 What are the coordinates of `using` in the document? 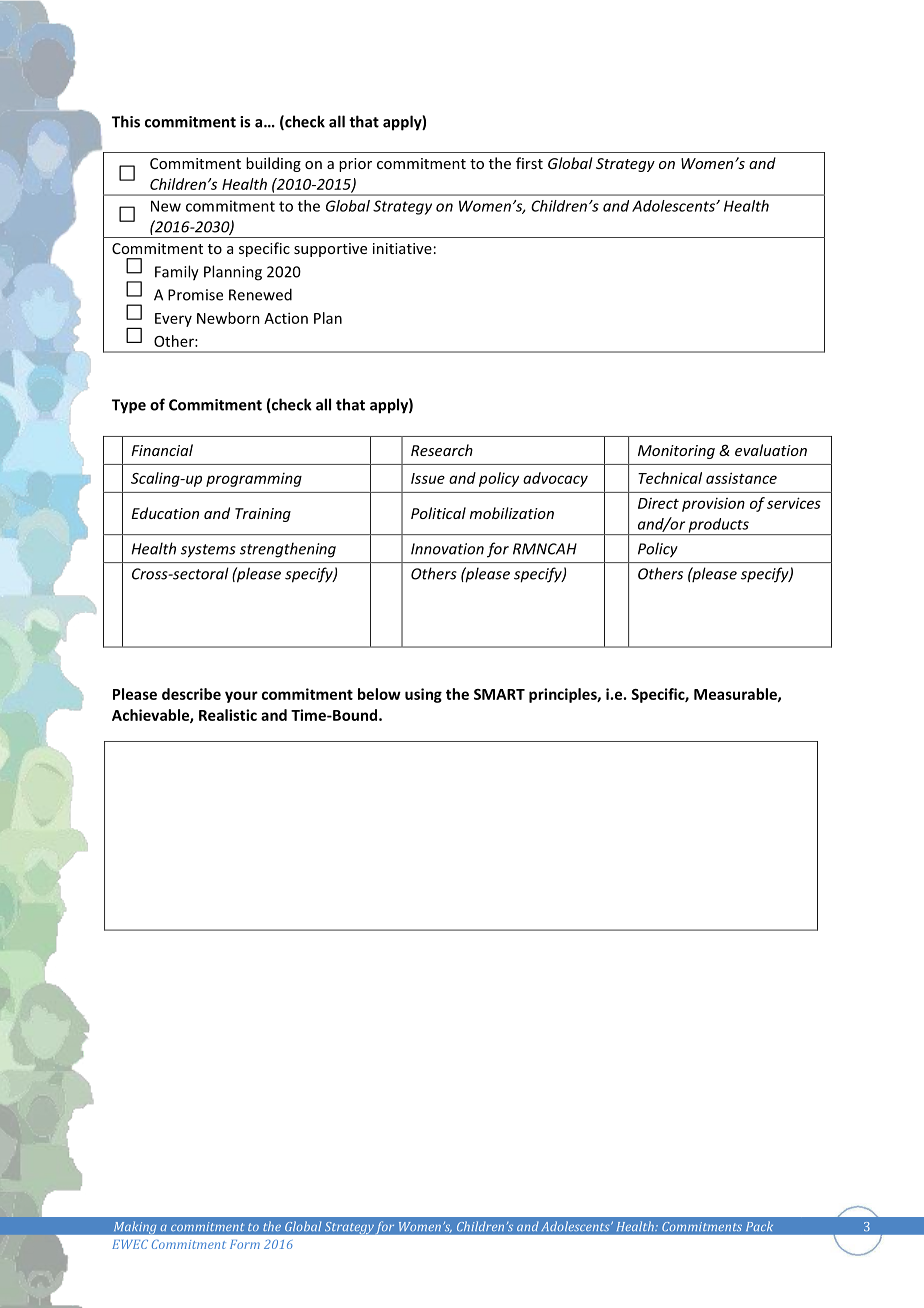 It's located at (423, 695).
